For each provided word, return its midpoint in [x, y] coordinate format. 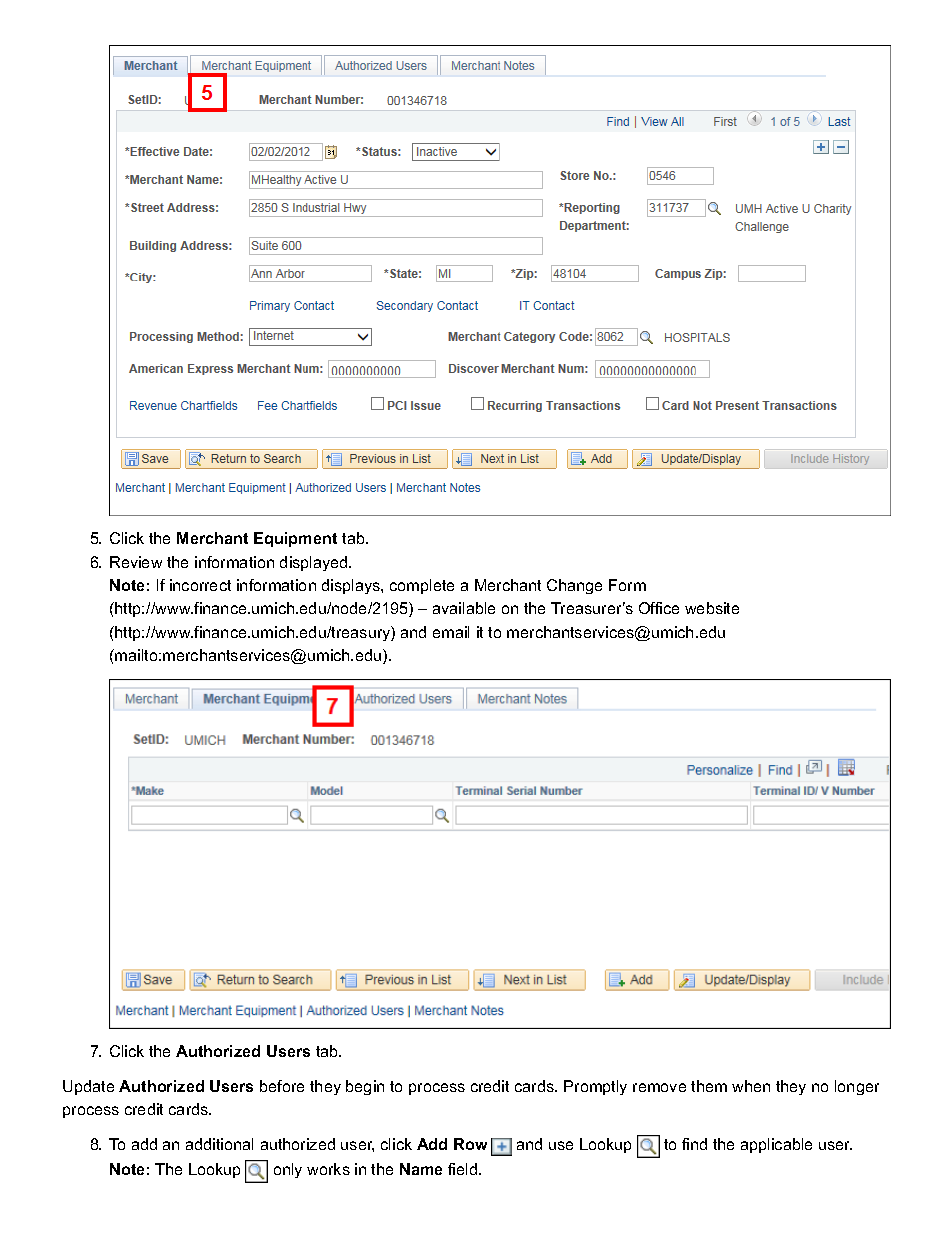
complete [422, 586]
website [712, 608]
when [751, 1086]
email [451, 632]
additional [219, 1144]
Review [136, 562]
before [282, 1086]
